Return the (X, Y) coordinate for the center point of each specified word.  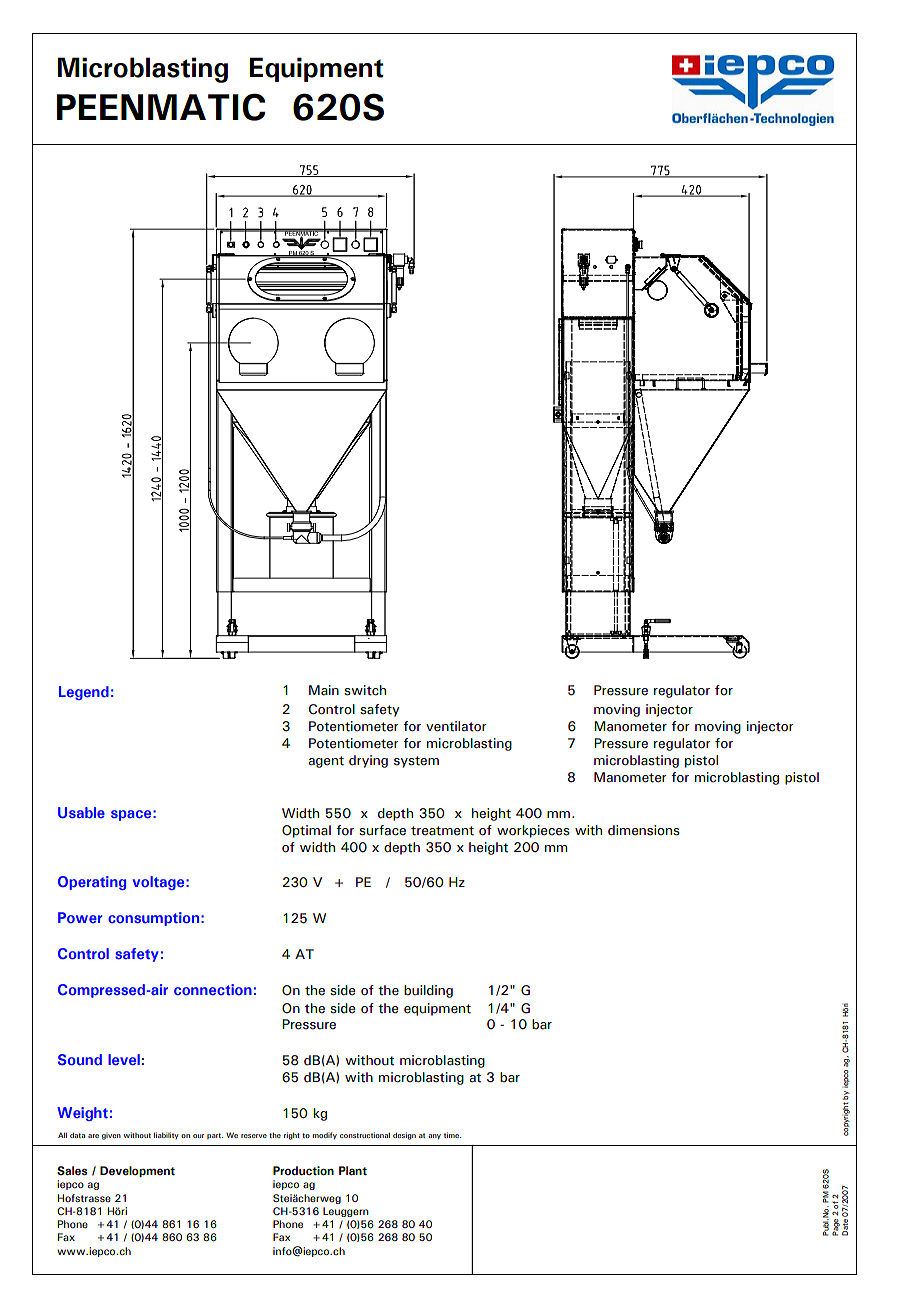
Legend (84, 693)
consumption (153, 919)
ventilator (456, 726)
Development (137, 1171)
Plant (353, 1170)
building (428, 991)
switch (365, 690)
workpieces (533, 831)
